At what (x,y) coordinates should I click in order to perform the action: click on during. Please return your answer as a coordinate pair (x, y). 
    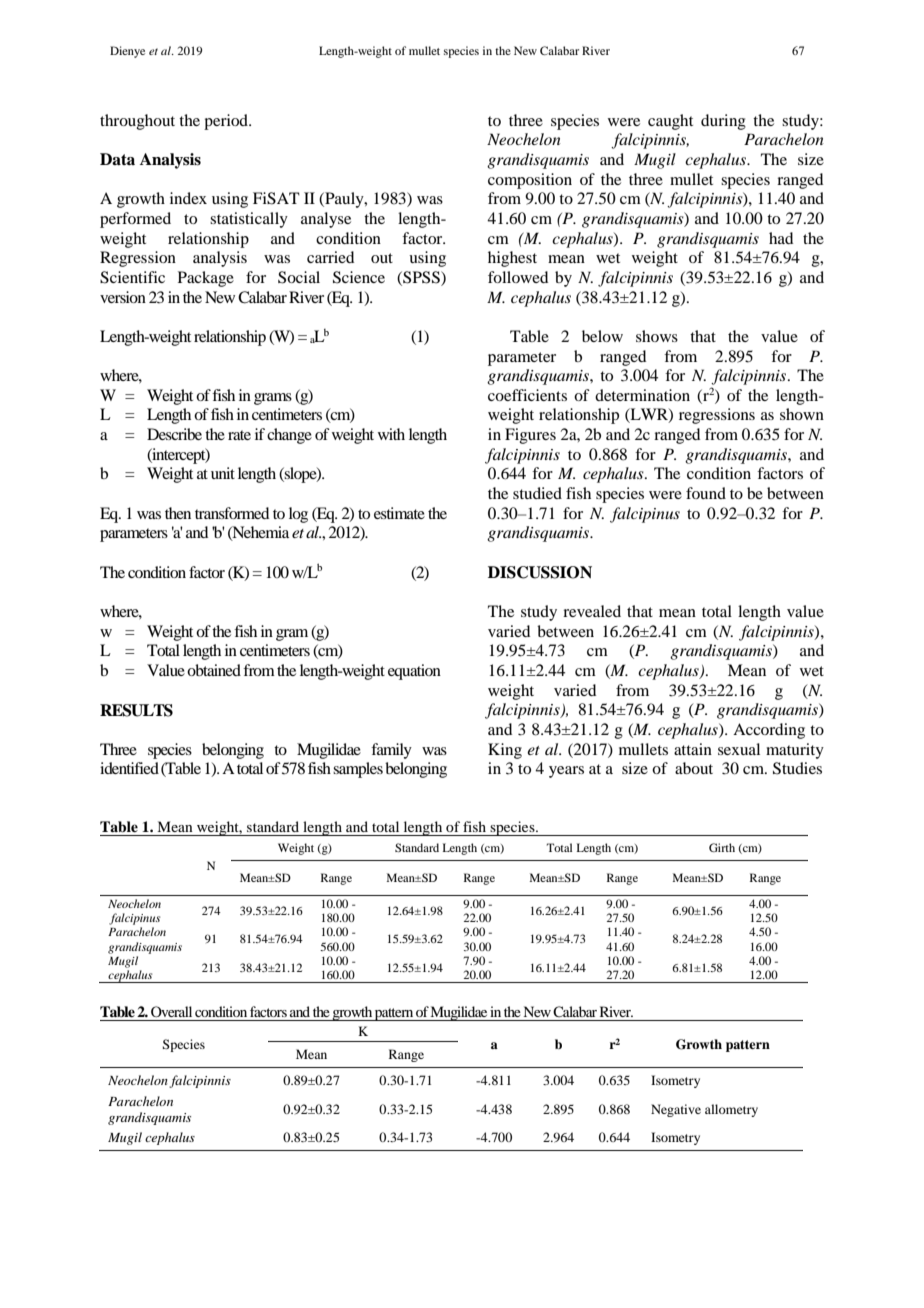
    Looking at the image, I should click on (723, 122).
